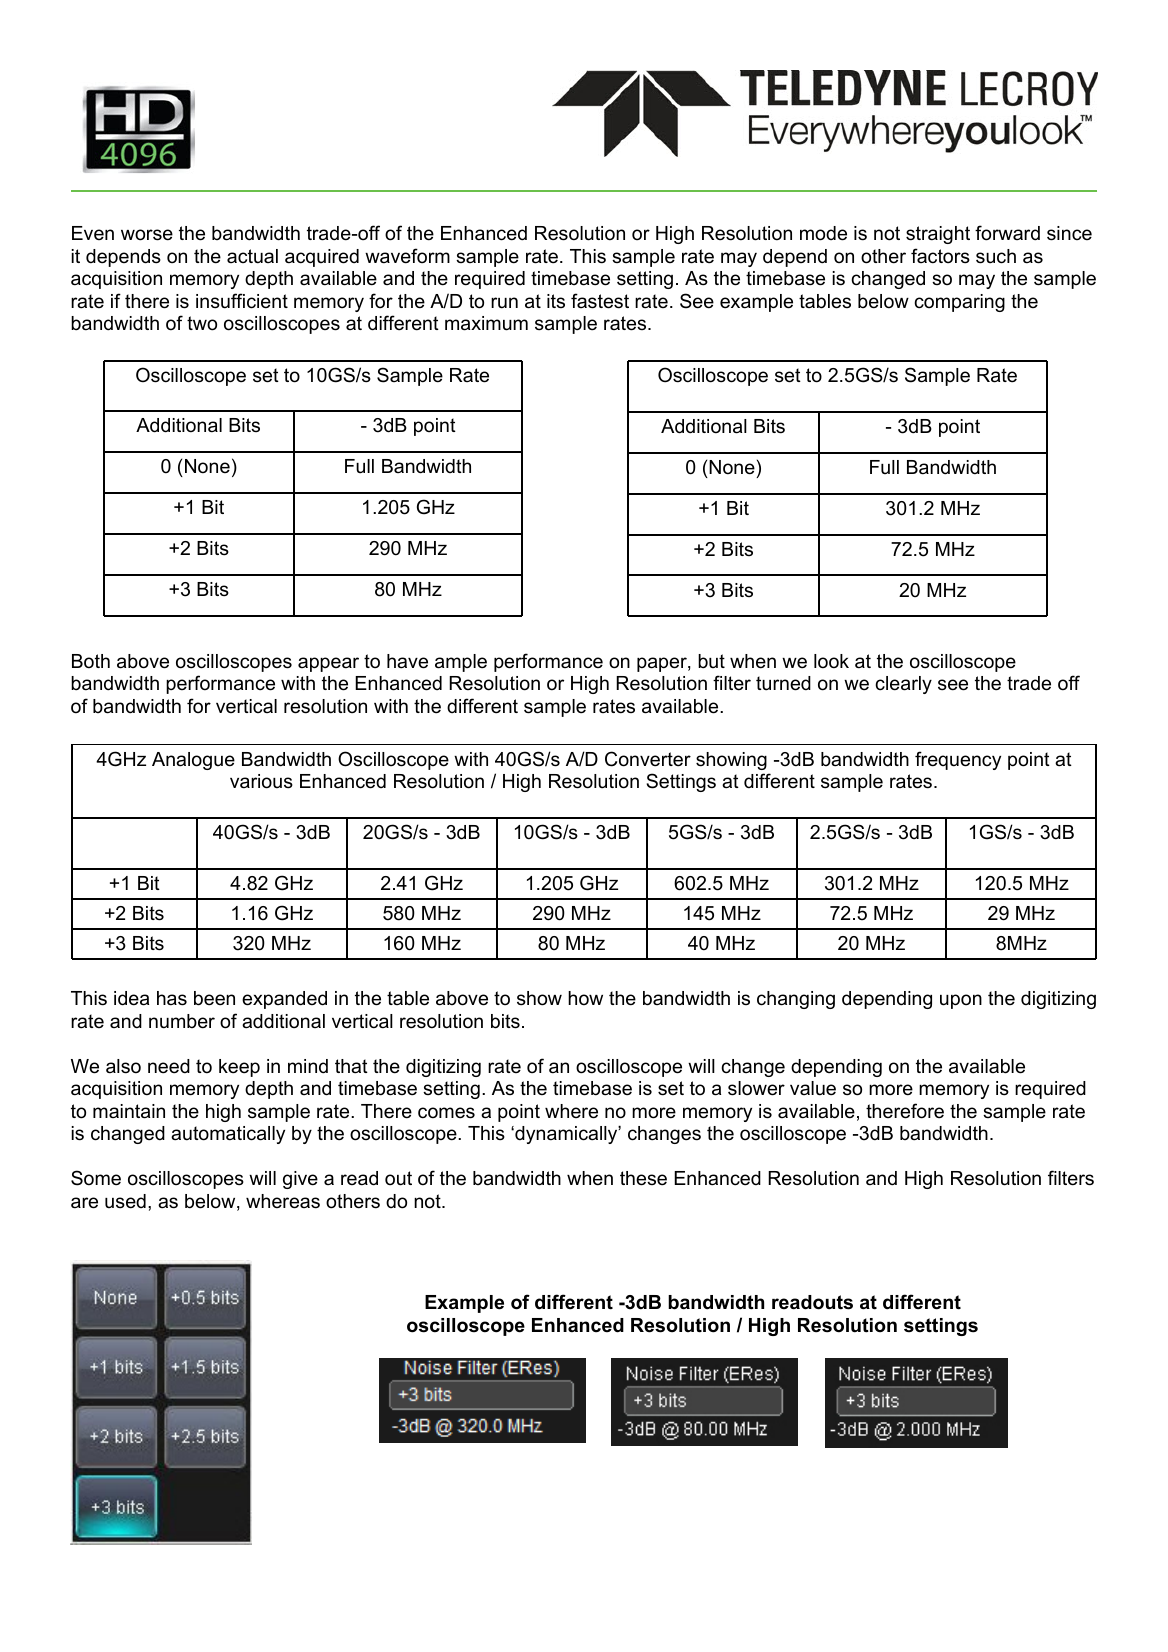 This screenshot has height=1652, width=1168. I want to click on fastest, so click(600, 301).
